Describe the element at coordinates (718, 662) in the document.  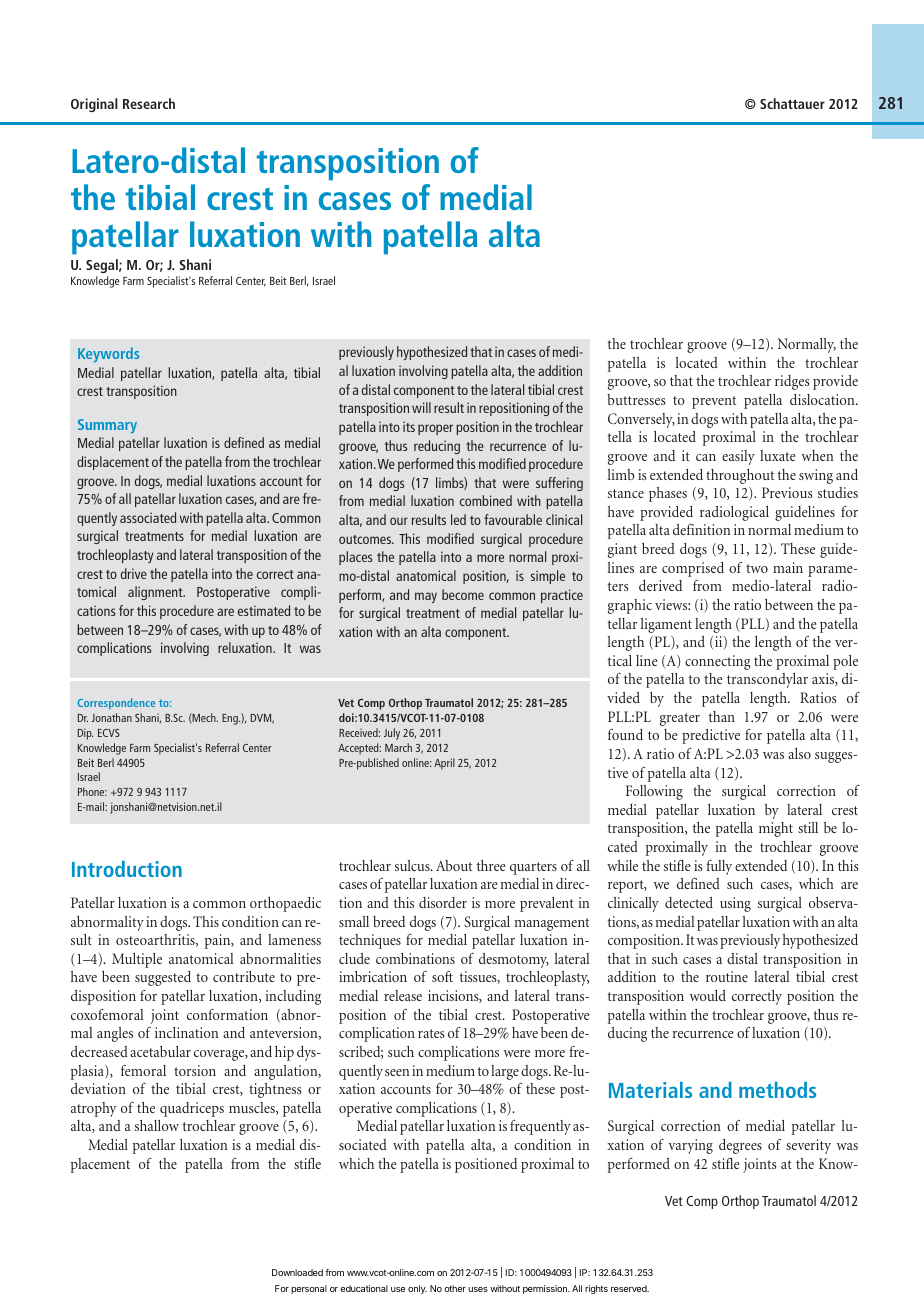
I see `connecting` at that location.
